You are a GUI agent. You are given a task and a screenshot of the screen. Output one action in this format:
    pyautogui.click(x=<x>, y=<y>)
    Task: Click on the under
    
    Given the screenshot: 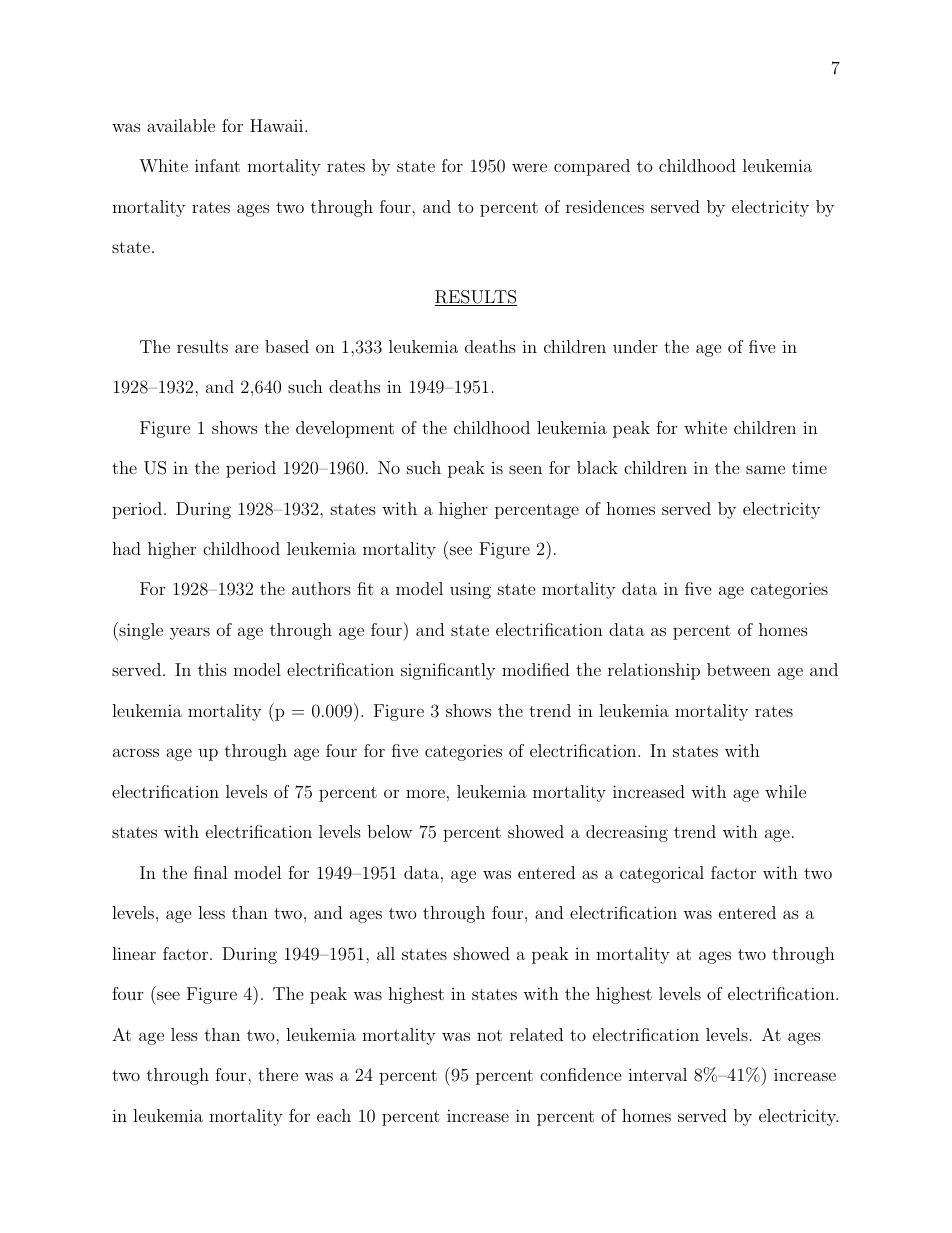 What is the action you would take?
    pyautogui.click(x=635, y=346)
